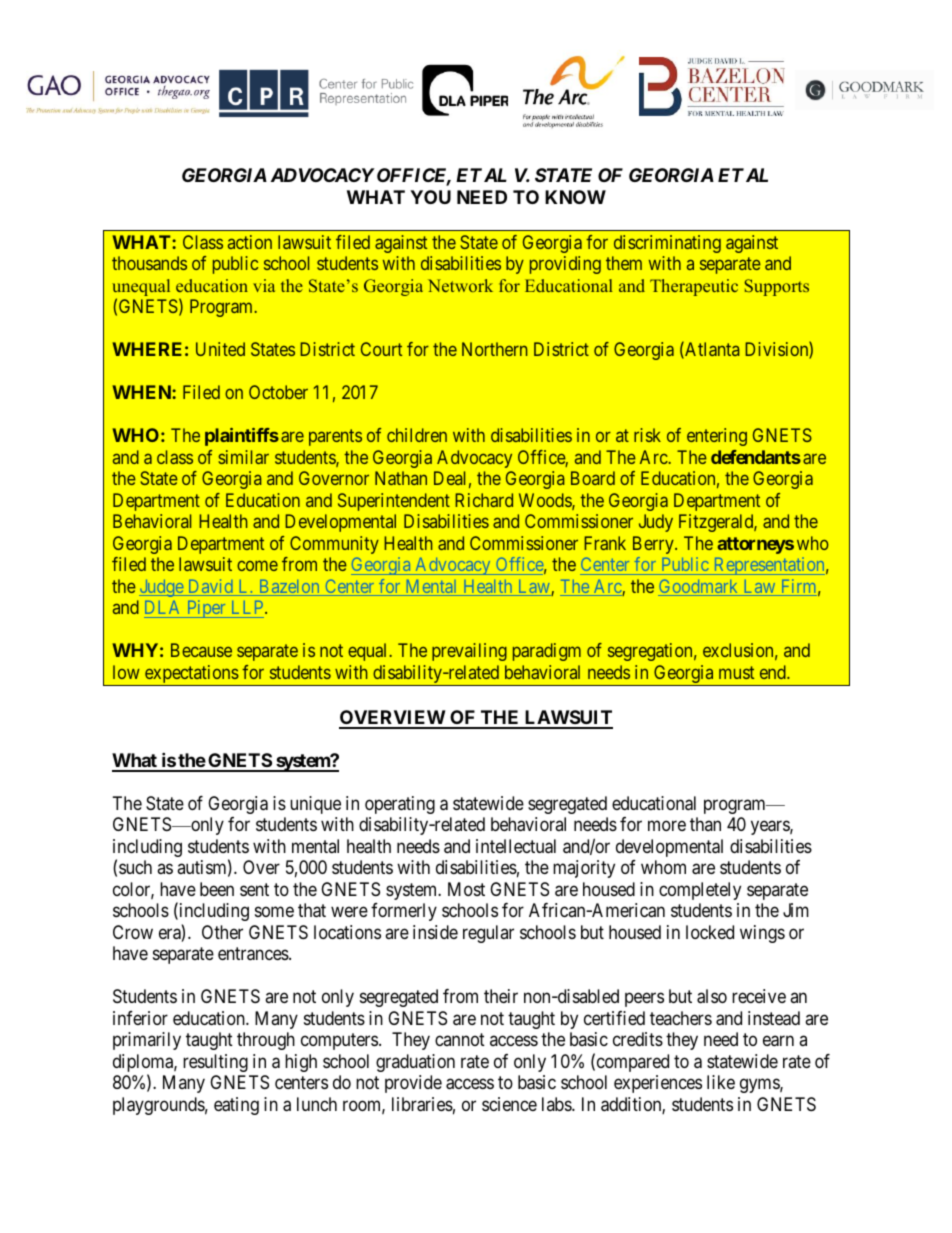 The width and height of the page is (952, 1233). Describe the element at coordinates (250, 242) in the page. I see `action` at that location.
